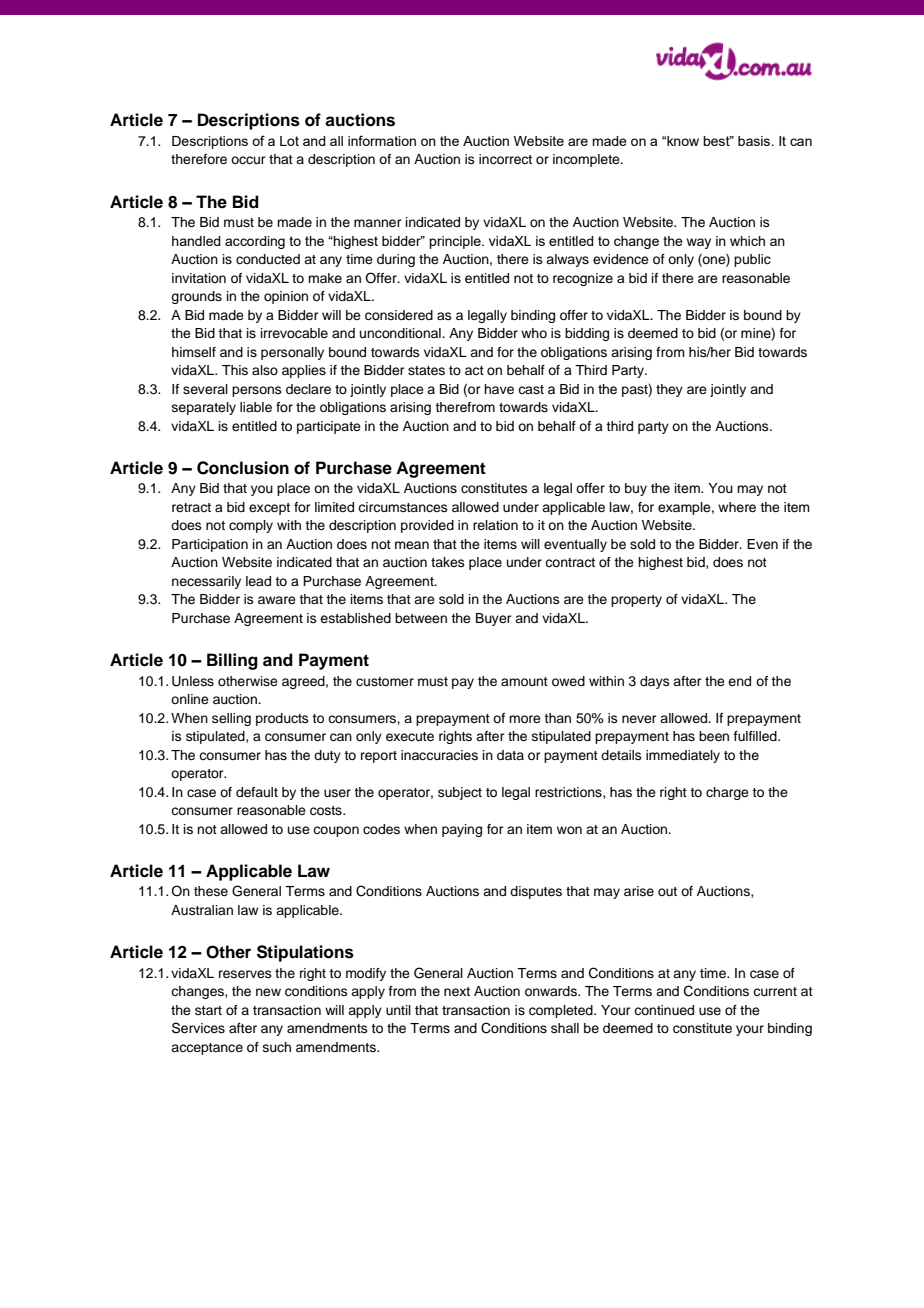 The width and height of the document is (924, 1308). I want to click on best, so click(717, 141).
